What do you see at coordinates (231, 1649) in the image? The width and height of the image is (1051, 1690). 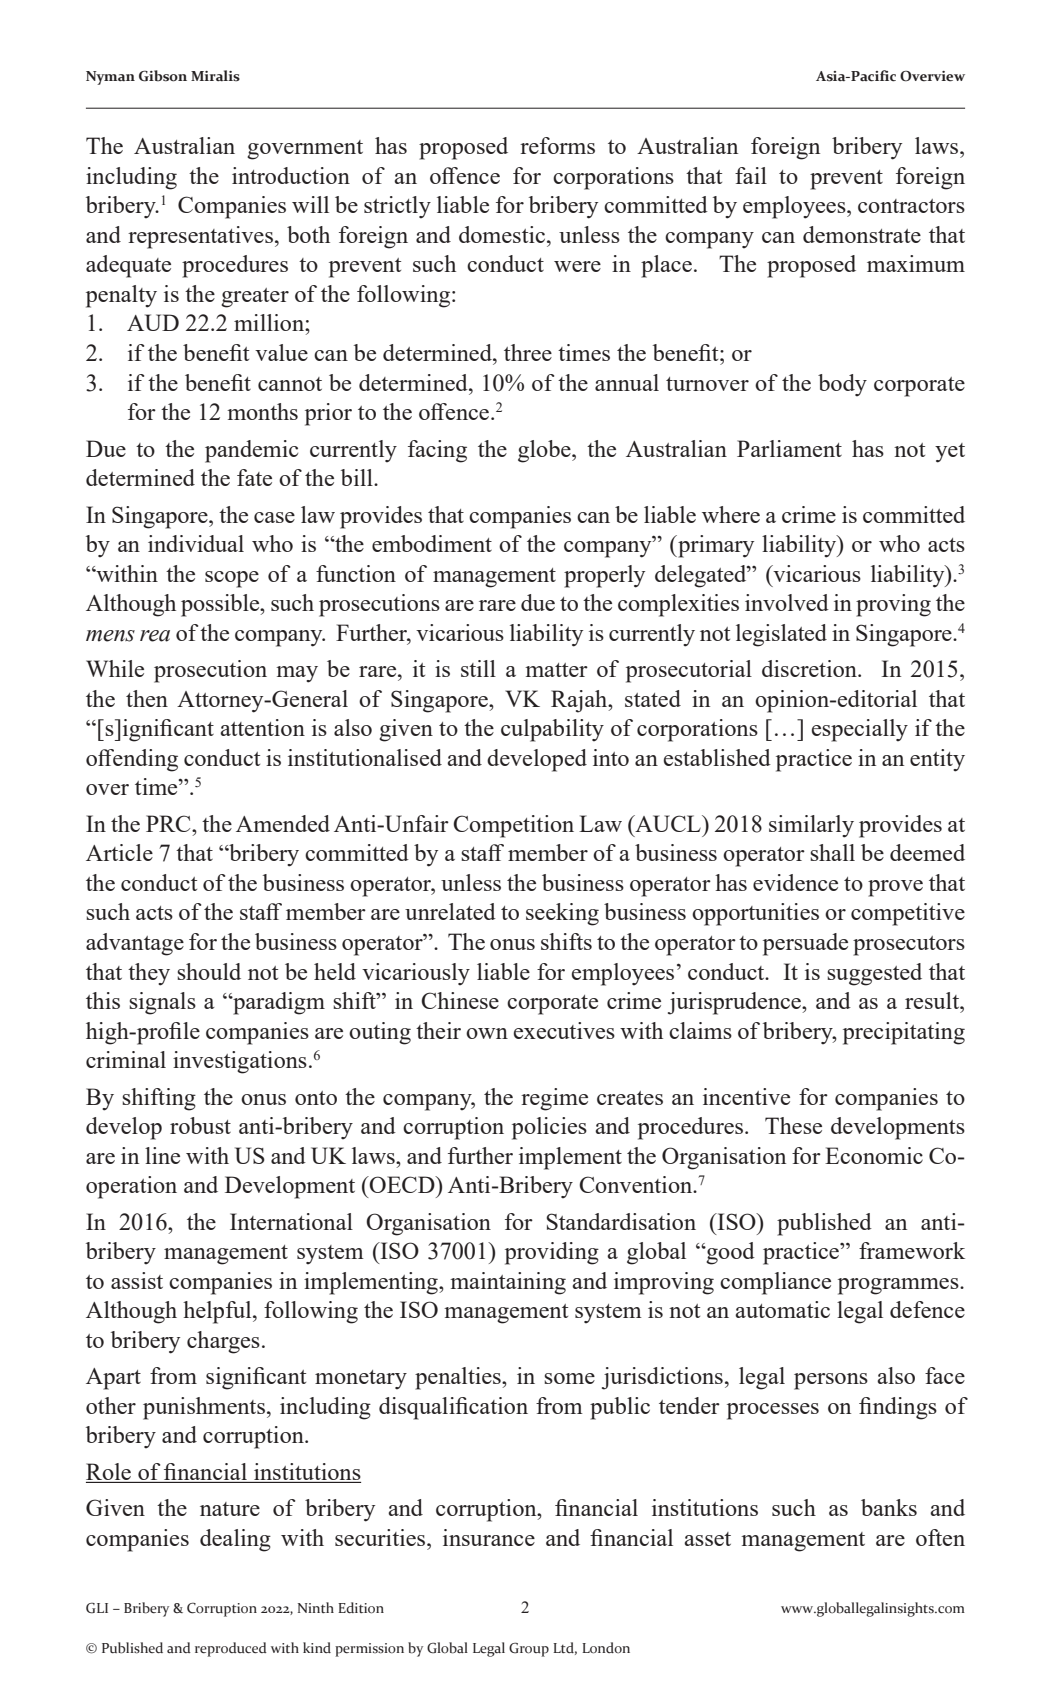 I see `reproduced` at bounding box center [231, 1649].
